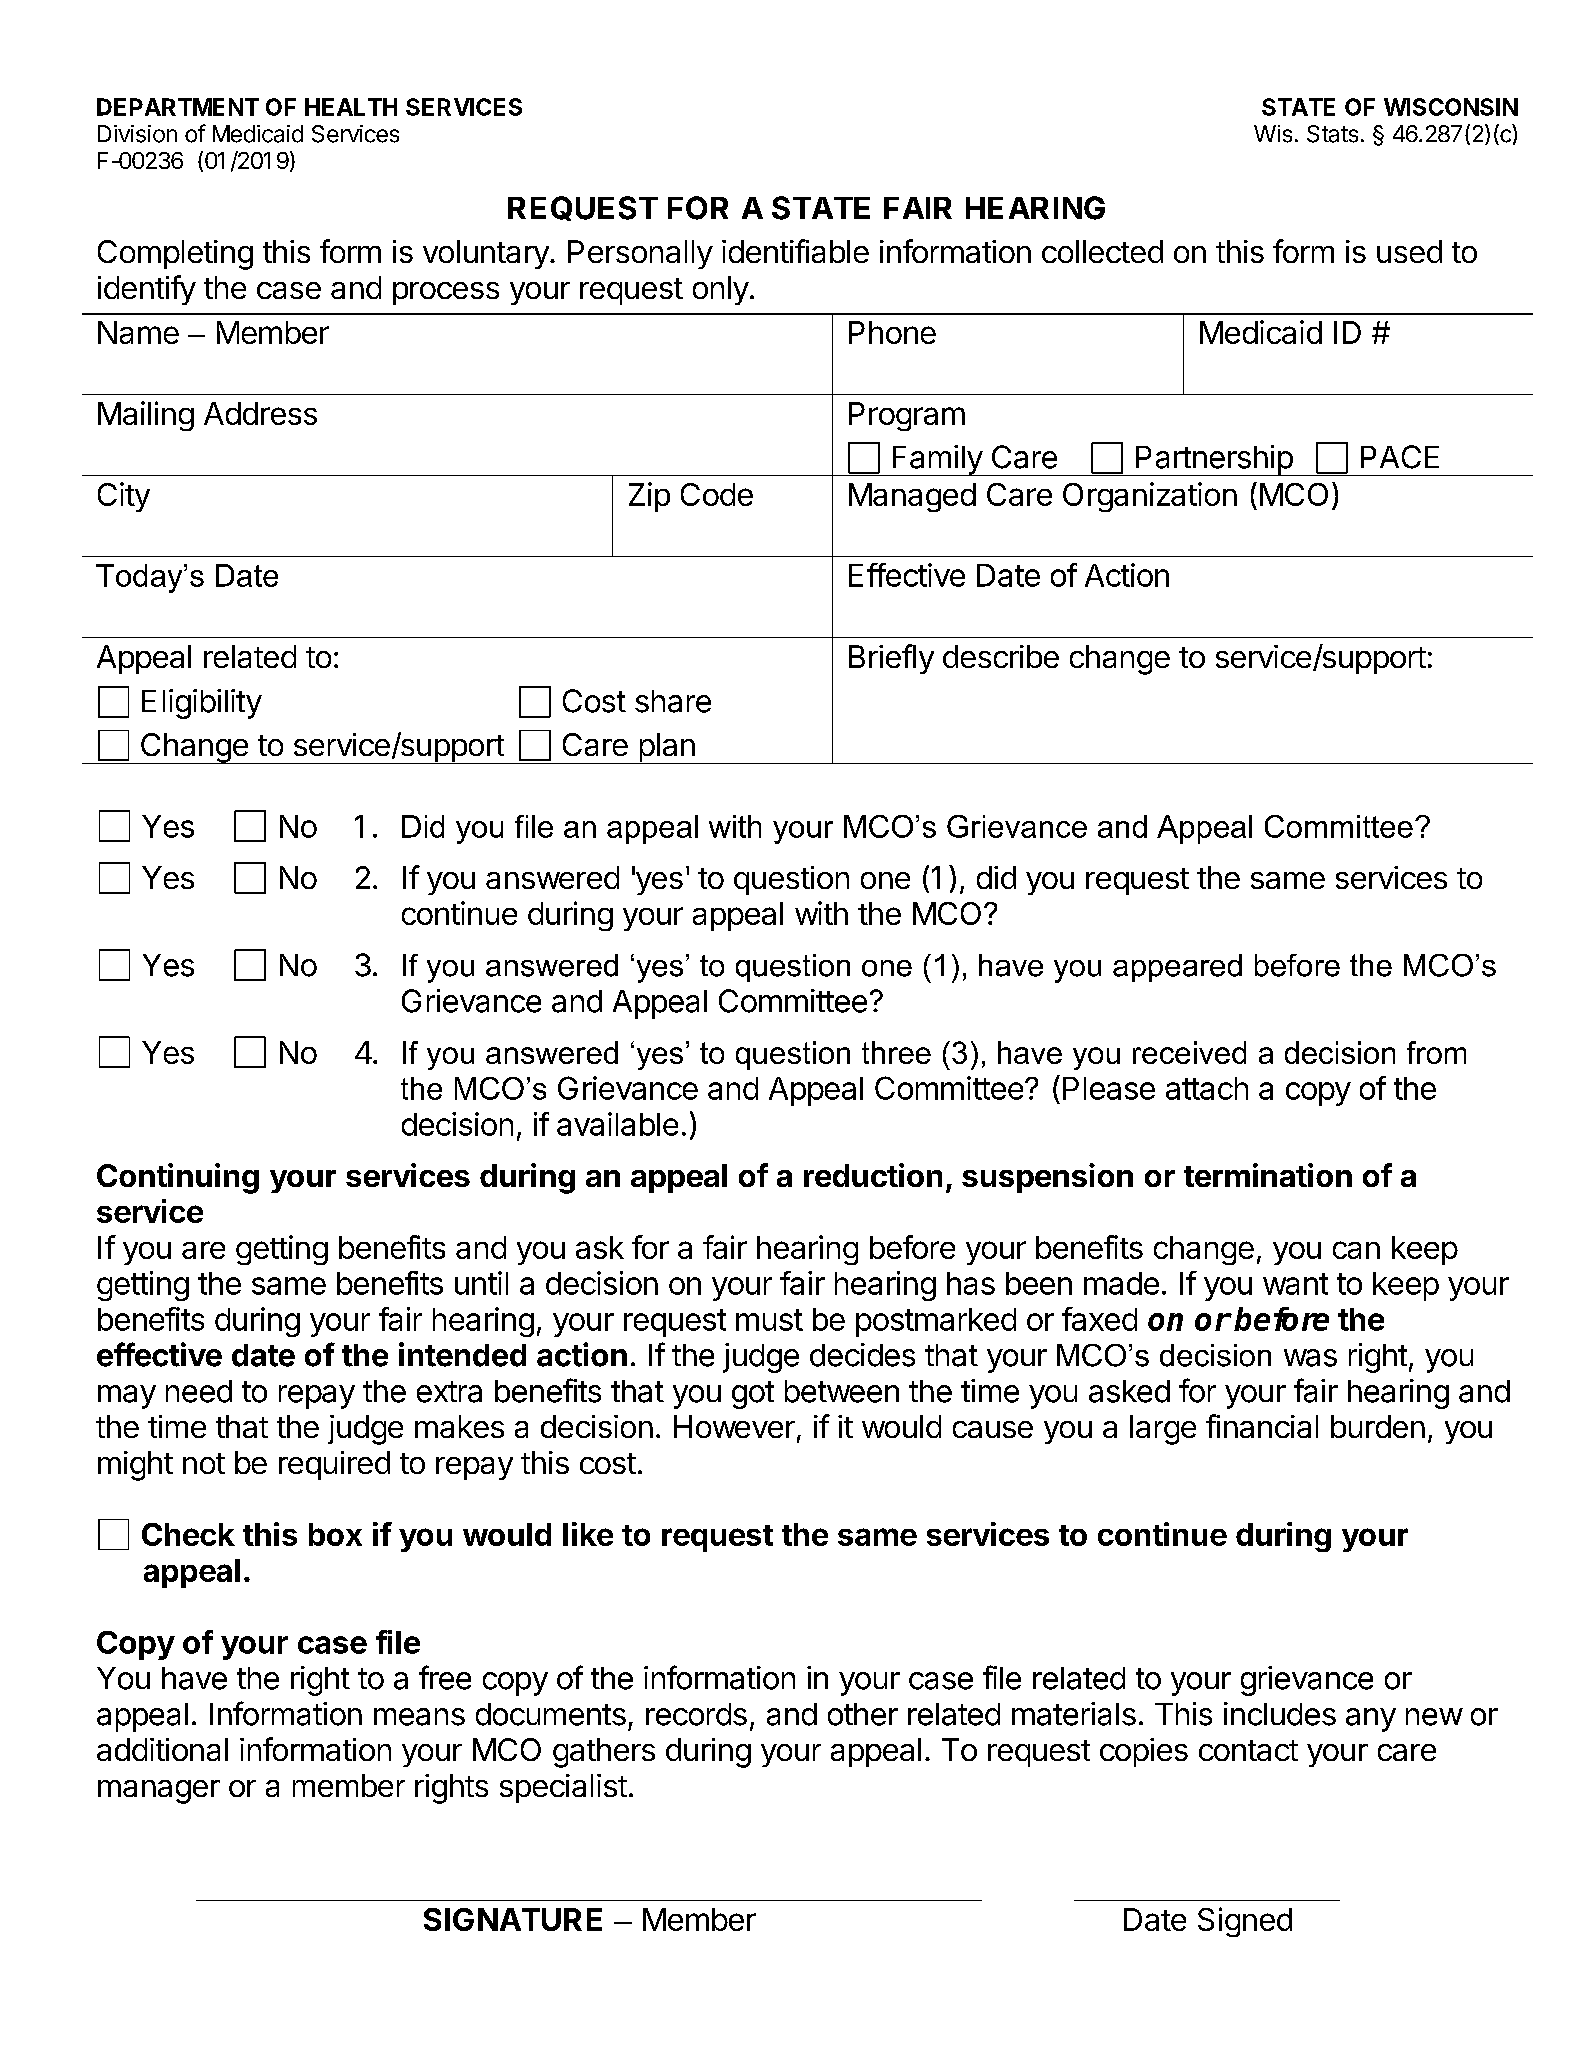  Describe the element at coordinates (863, 1714) in the document. I see `other` at that location.
